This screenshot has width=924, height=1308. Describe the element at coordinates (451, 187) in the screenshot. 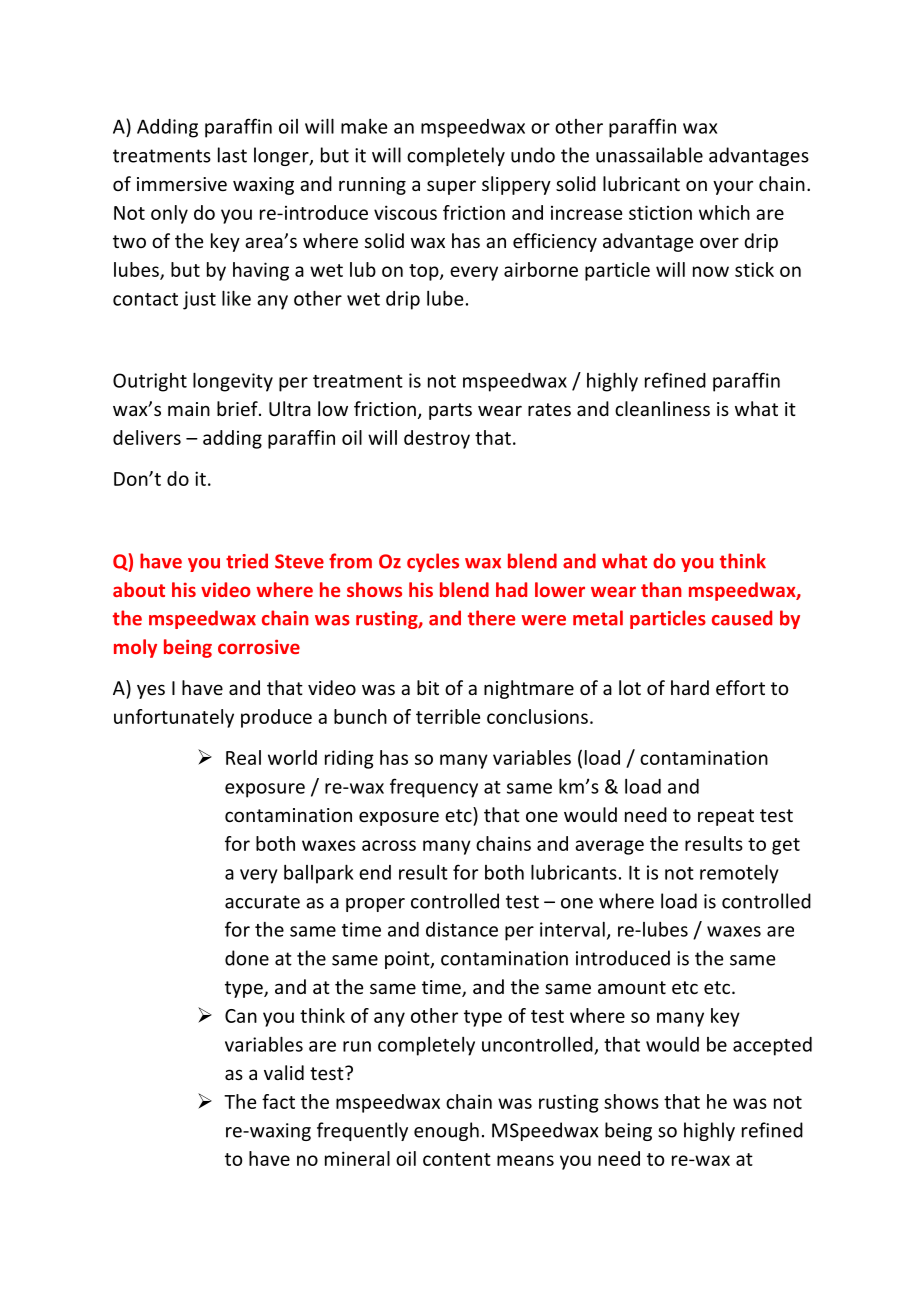

I see `super` at that location.
